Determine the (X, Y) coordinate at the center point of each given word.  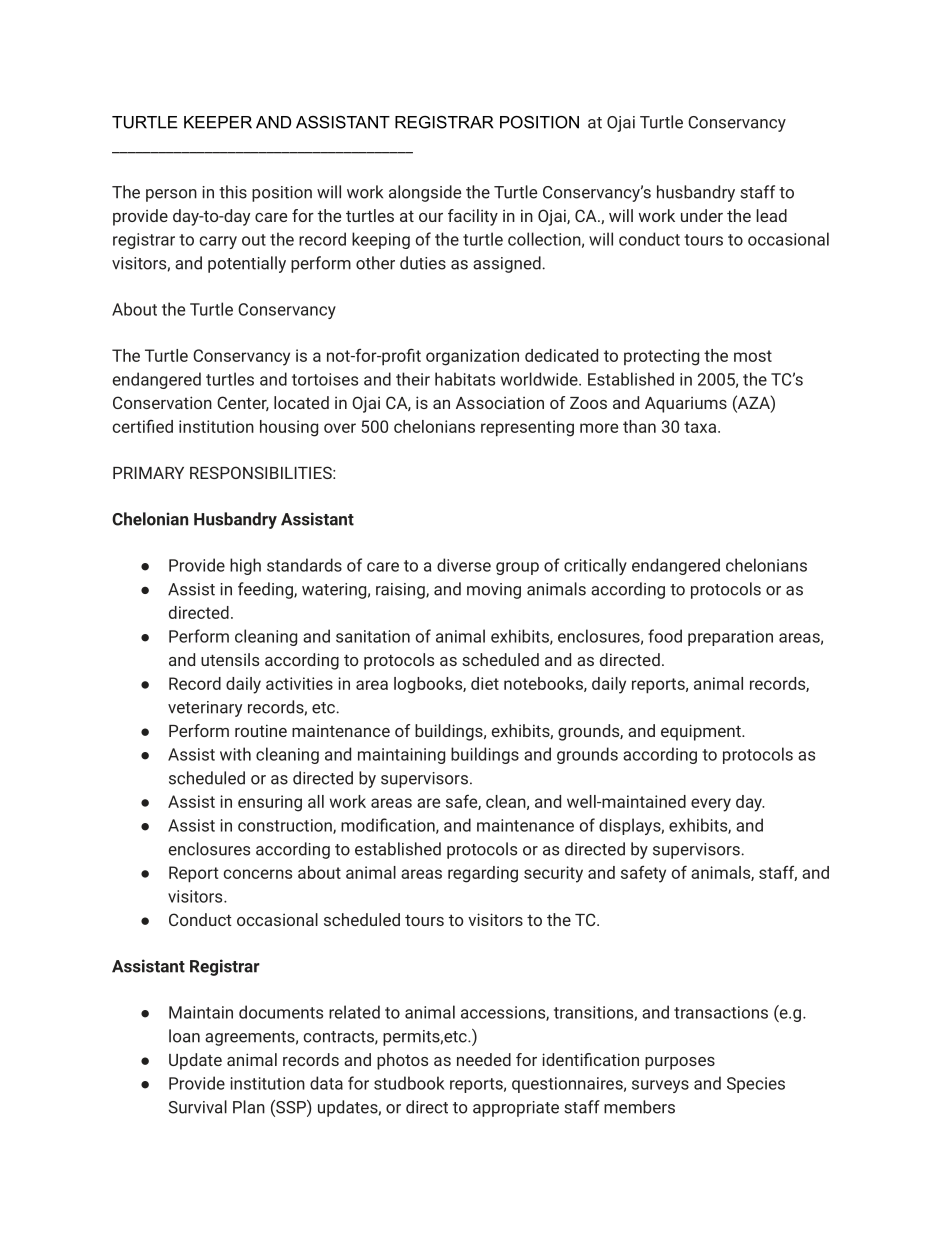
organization (472, 357)
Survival (198, 1107)
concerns (257, 874)
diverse (464, 565)
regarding (483, 874)
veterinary (205, 709)
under (702, 215)
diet (485, 683)
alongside (425, 193)
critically (595, 566)
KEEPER (218, 122)
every (711, 805)
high (245, 566)
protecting (661, 357)
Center (243, 403)
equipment (702, 732)
